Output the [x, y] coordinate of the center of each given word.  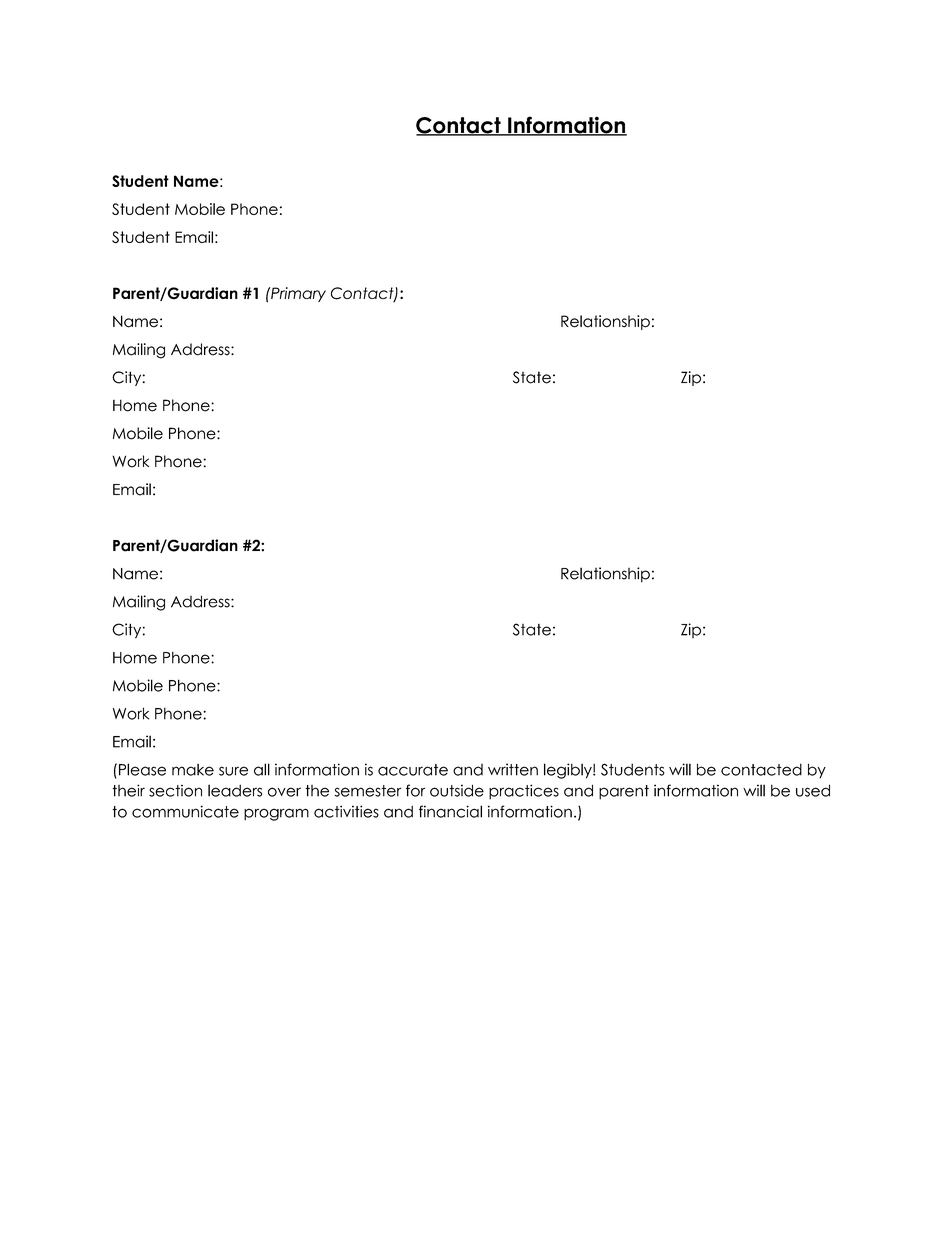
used [813, 790]
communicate [185, 811]
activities [346, 811]
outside [457, 790]
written [513, 769]
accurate [413, 770]
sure [233, 771]
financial [450, 811]
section [175, 791]
